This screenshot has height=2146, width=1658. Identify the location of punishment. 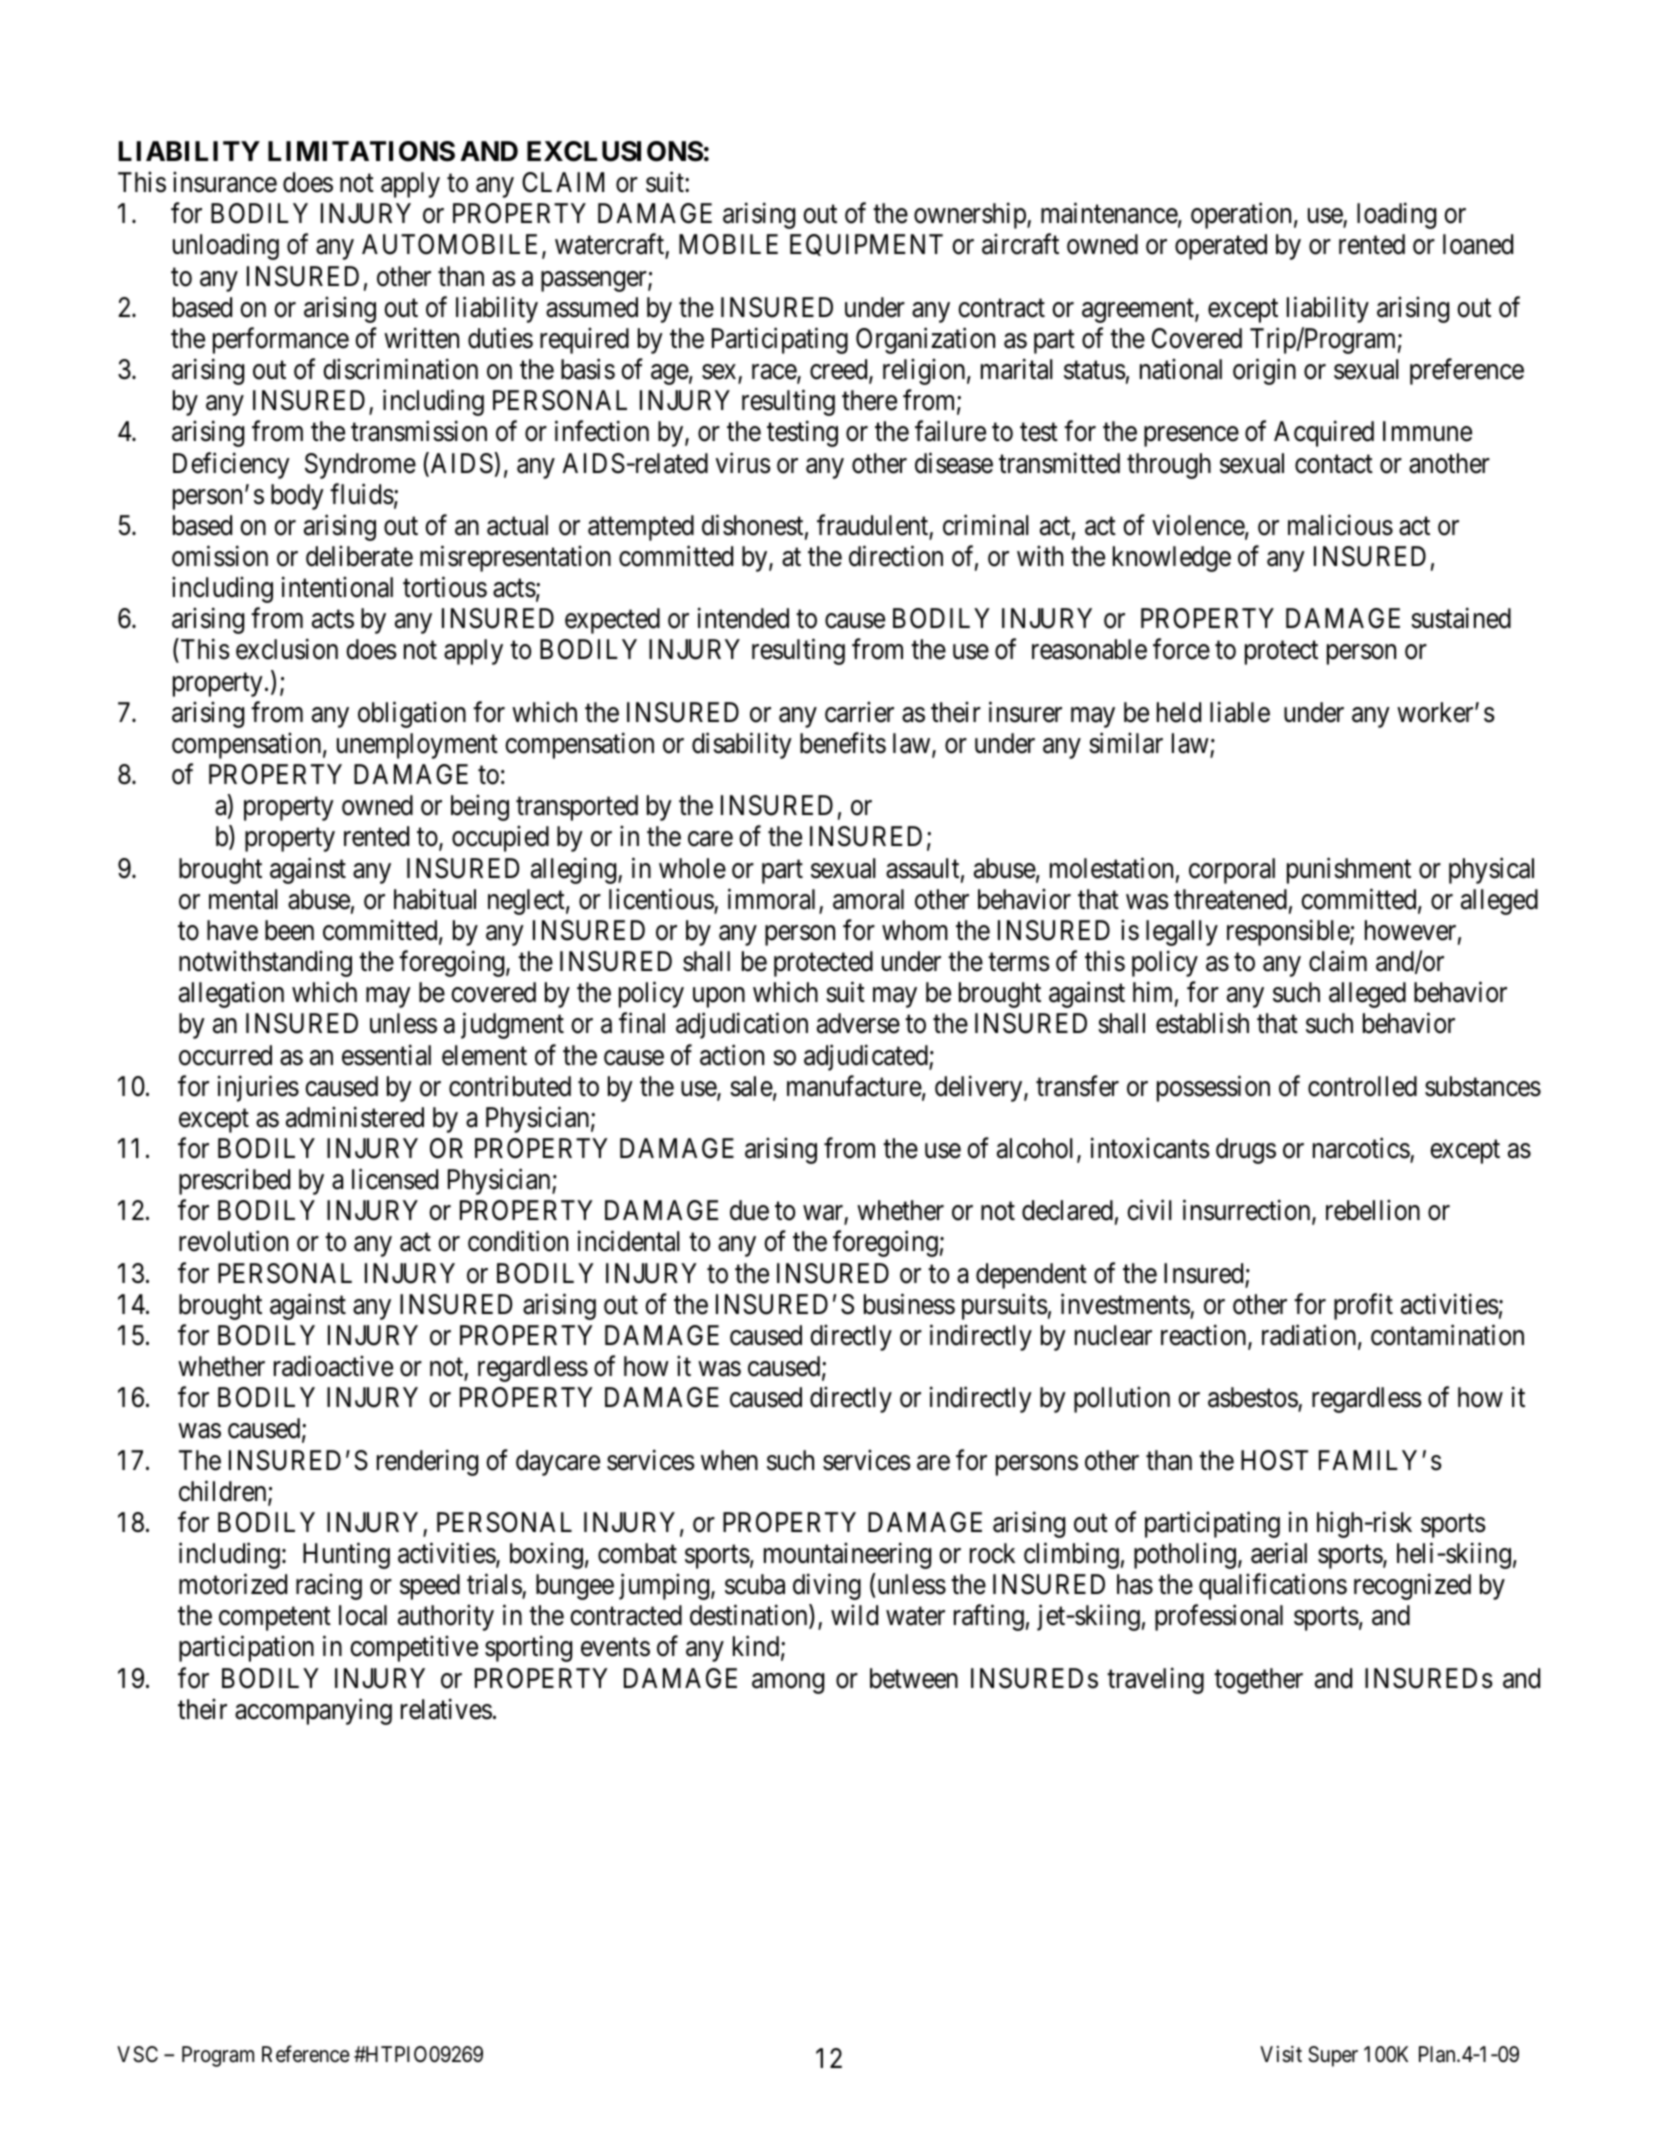
(1349, 870).
